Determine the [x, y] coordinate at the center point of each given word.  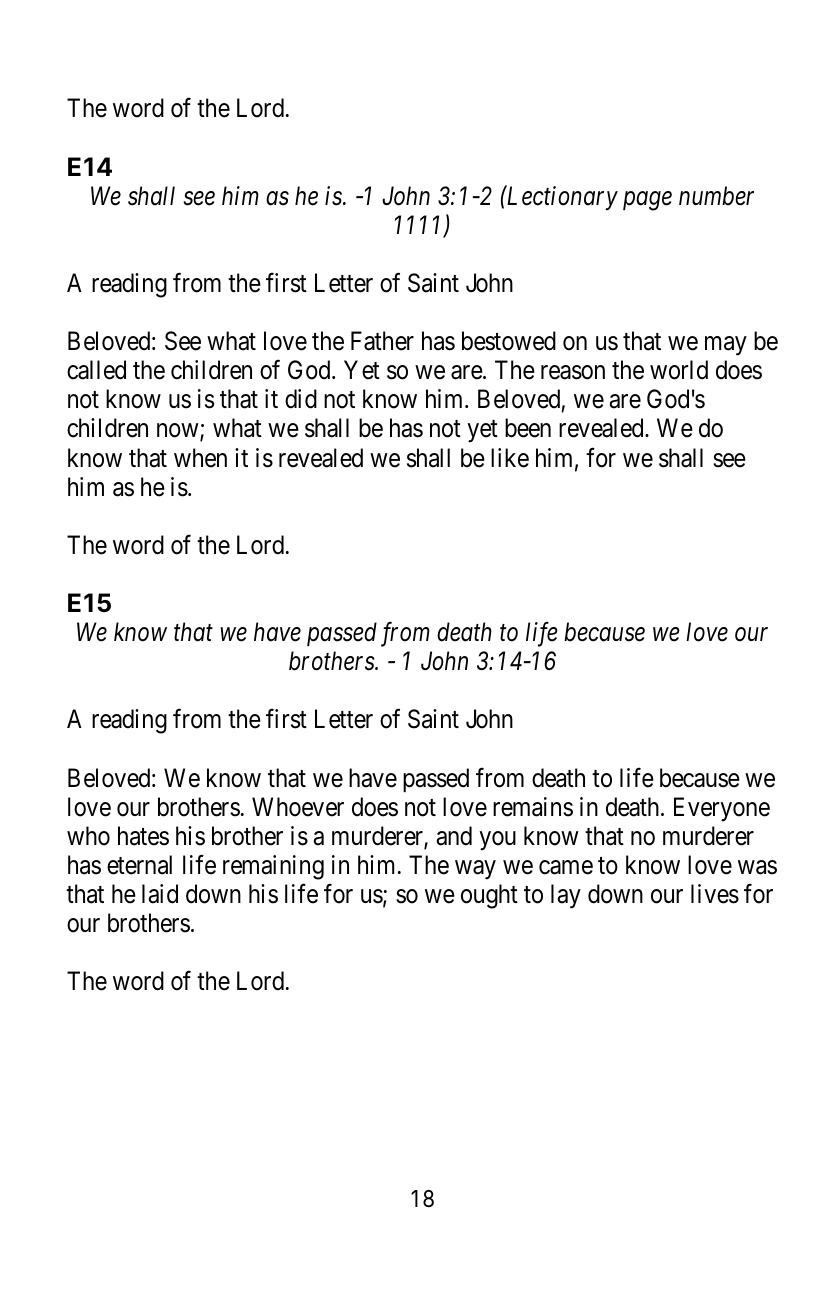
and [454, 836]
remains [533, 807]
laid [160, 894]
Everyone [722, 809]
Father [382, 341]
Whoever [298, 807]
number [716, 196]
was [757, 867]
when [200, 458]
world [679, 370]
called [96, 370]
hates [143, 836]
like [510, 458]
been [528, 428]
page [647, 201]
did [301, 399]
